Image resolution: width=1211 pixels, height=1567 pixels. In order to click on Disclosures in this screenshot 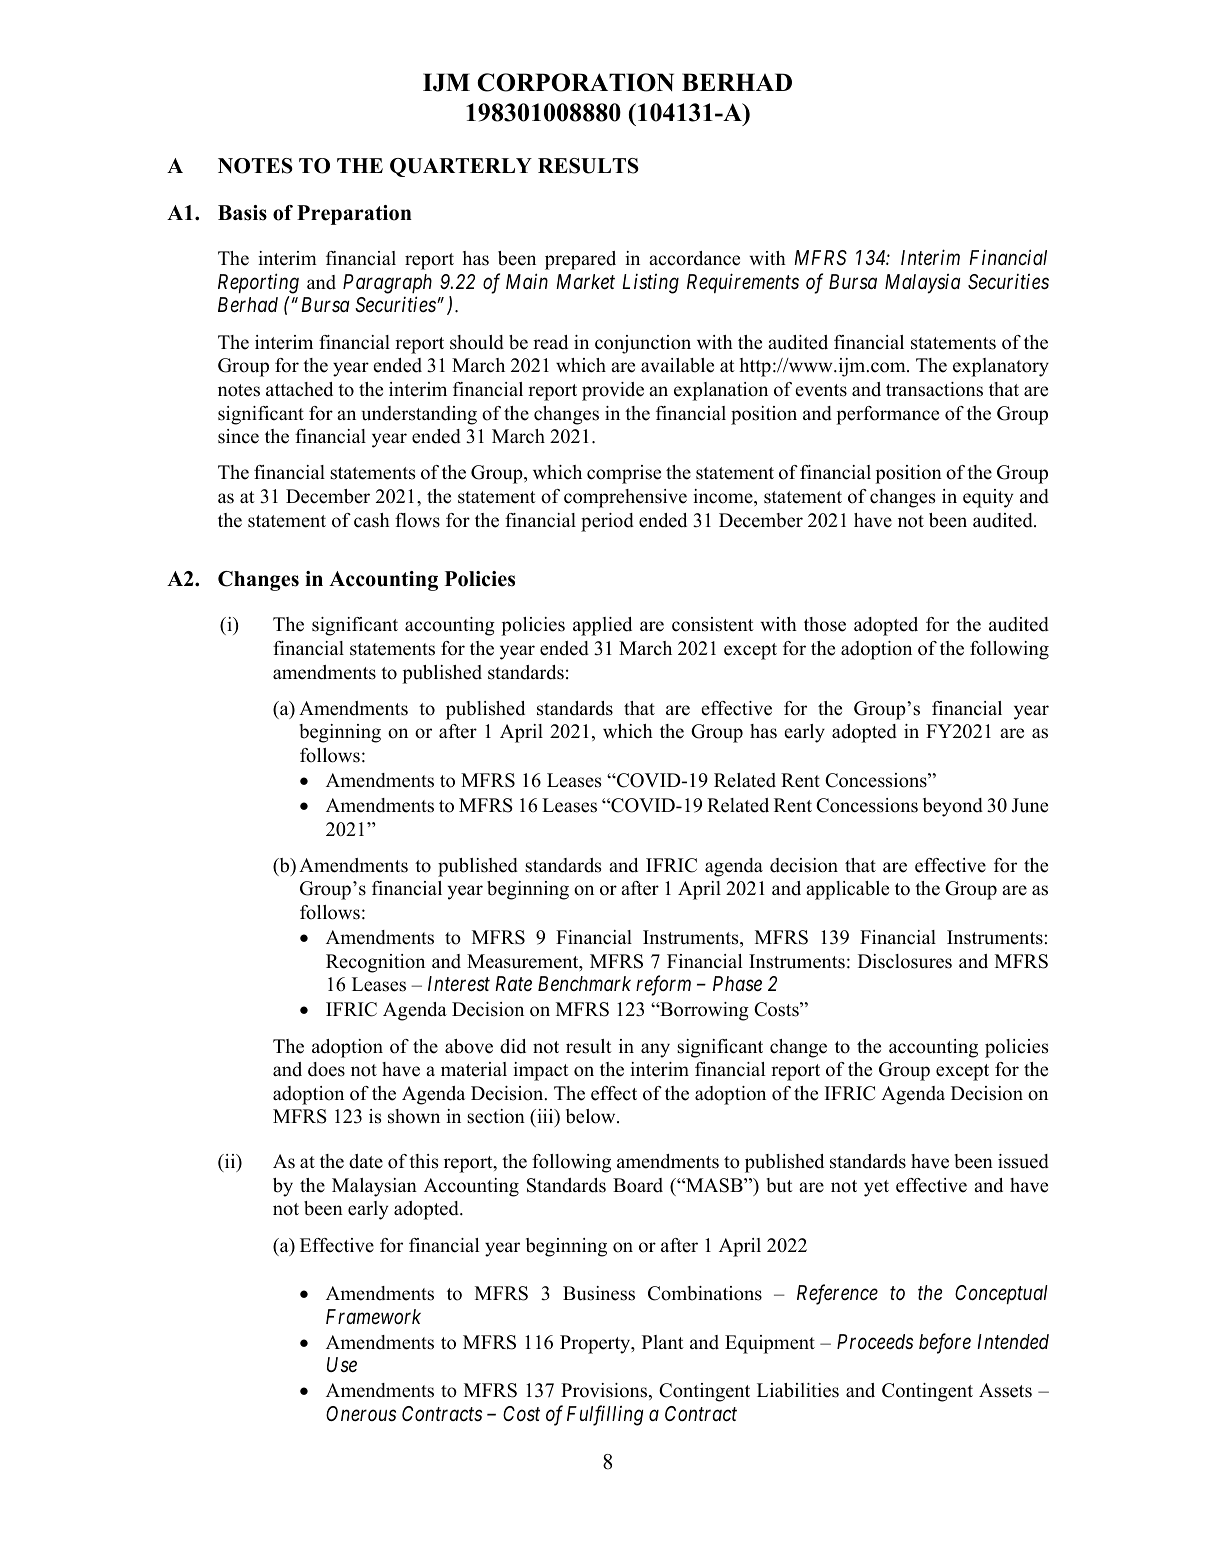, I will do `click(905, 961)`.
